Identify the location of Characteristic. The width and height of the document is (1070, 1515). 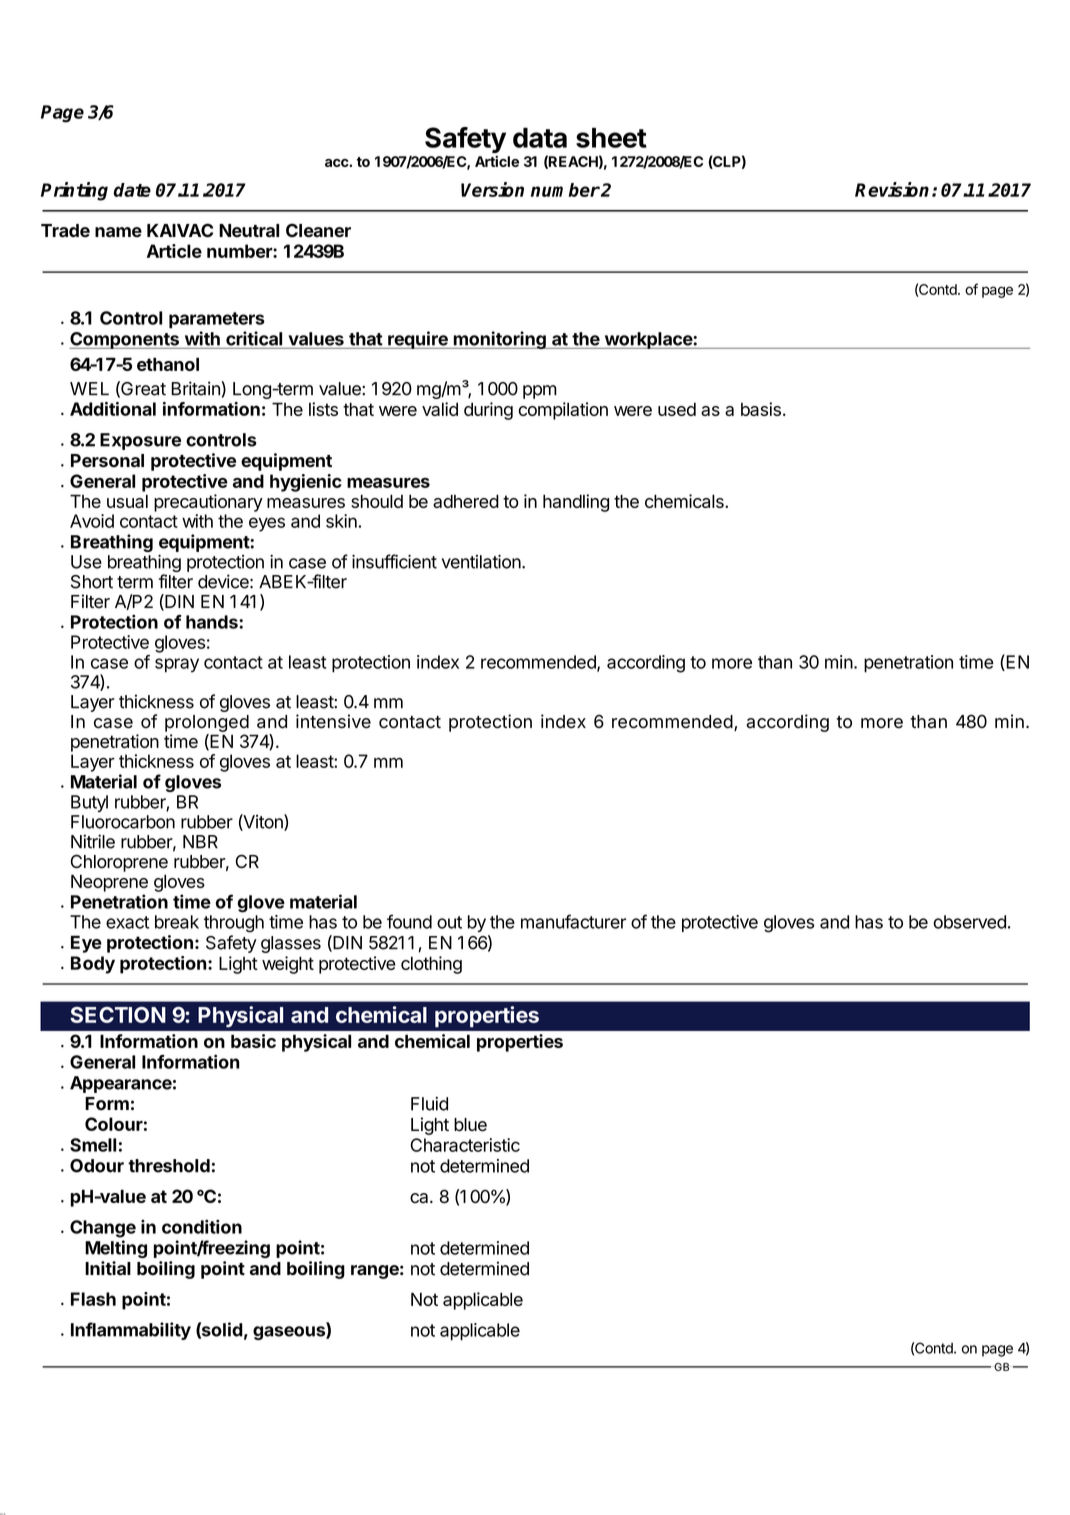
(465, 1145).
